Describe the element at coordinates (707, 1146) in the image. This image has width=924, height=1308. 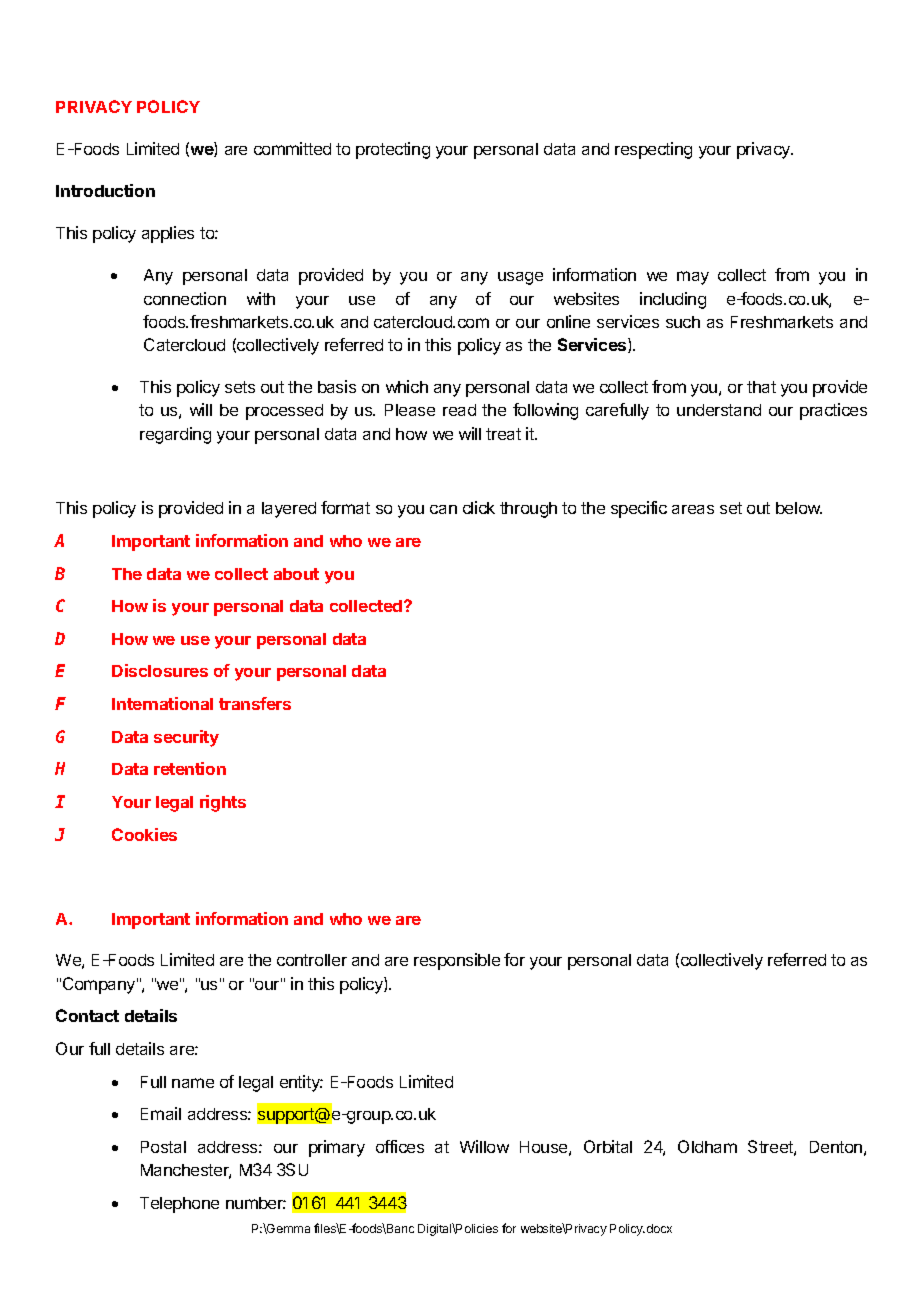
I see `Oldham` at that location.
